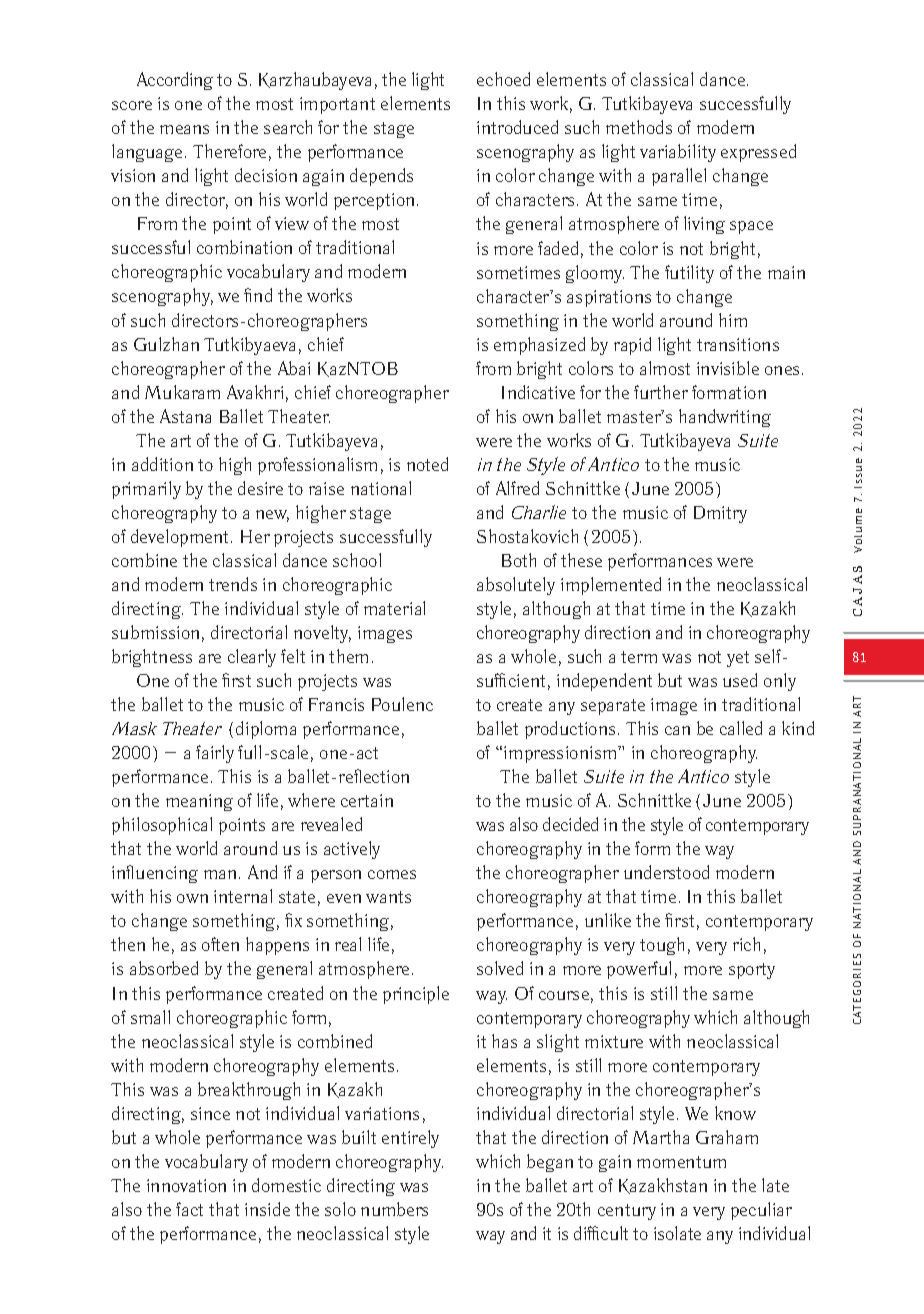 Image resolution: width=924 pixels, height=1314 pixels. Describe the element at coordinates (720, 514) in the image. I see `Dmitry` at that location.
